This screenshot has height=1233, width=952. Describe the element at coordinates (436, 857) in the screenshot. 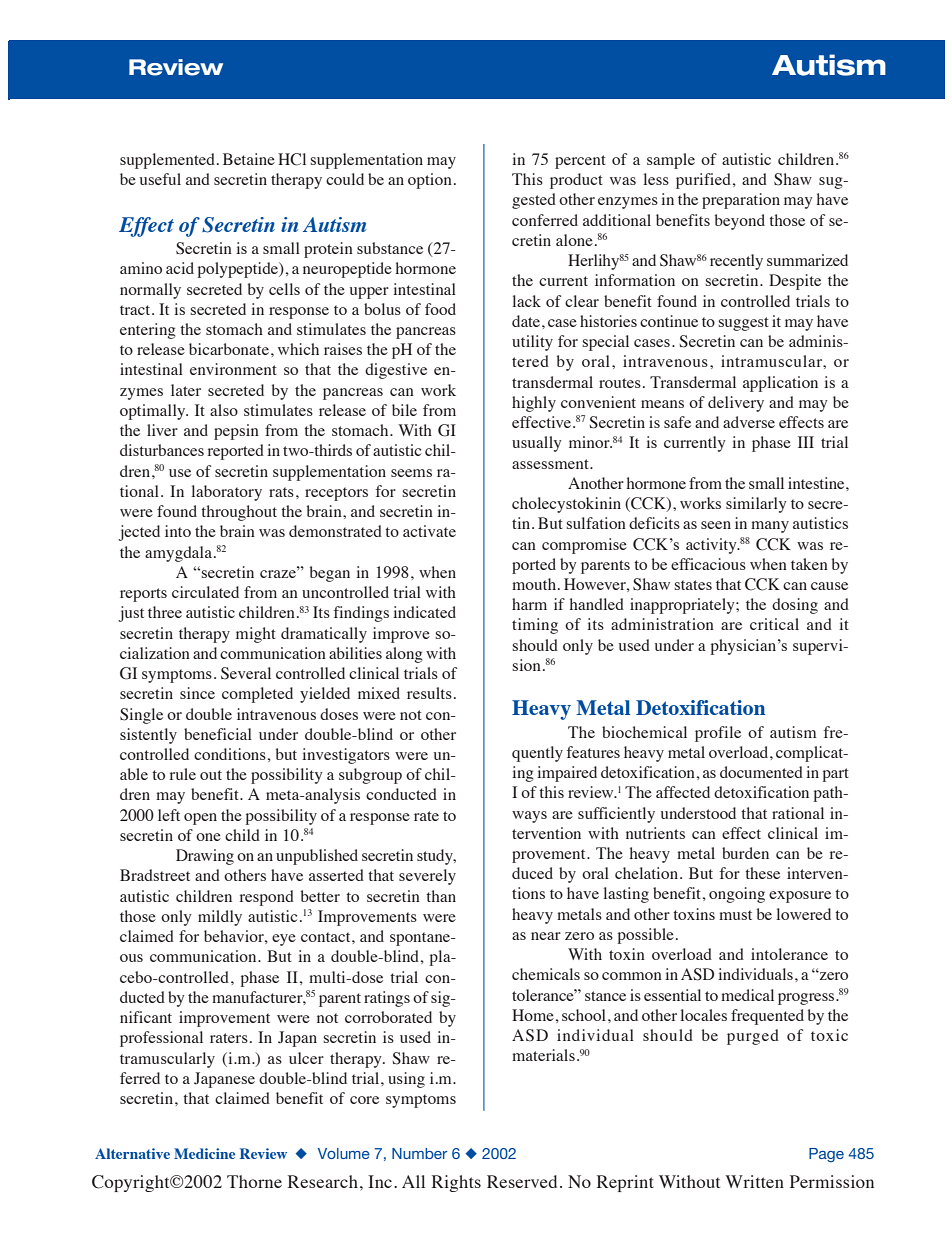

I see `study` at that location.
